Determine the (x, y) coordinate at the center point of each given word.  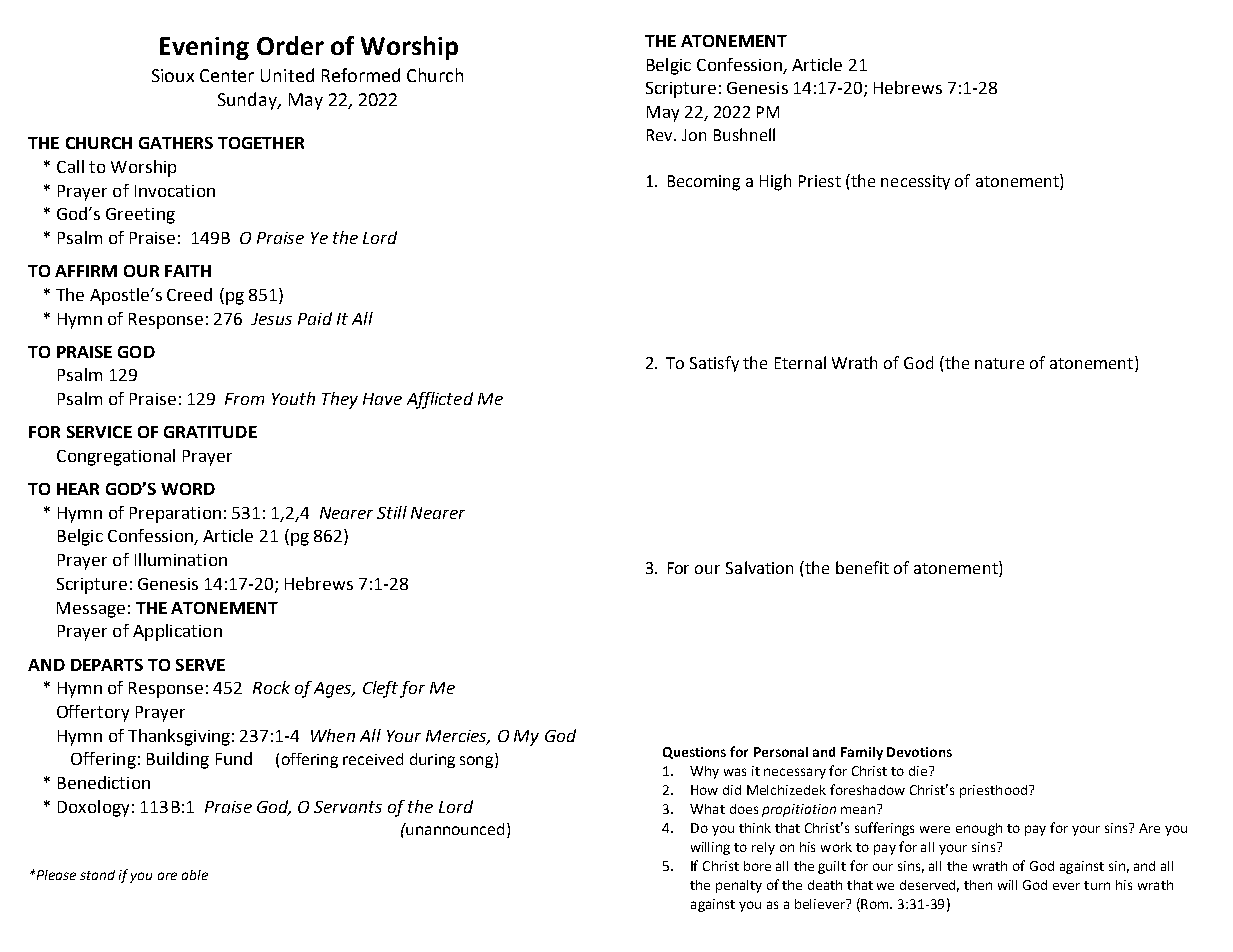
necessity (915, 182)
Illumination (181, 559)
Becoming (704, 183)
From (244, 399)
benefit (862, 567)
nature (999, 363)
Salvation (759, 567)
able (195, 875)
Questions (694, 753)
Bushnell (744, 134)
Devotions (919, 752)
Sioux (173, 75)
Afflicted (440, 400)
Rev (661, 135)
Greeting (140, 216)
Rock (271, 687)
